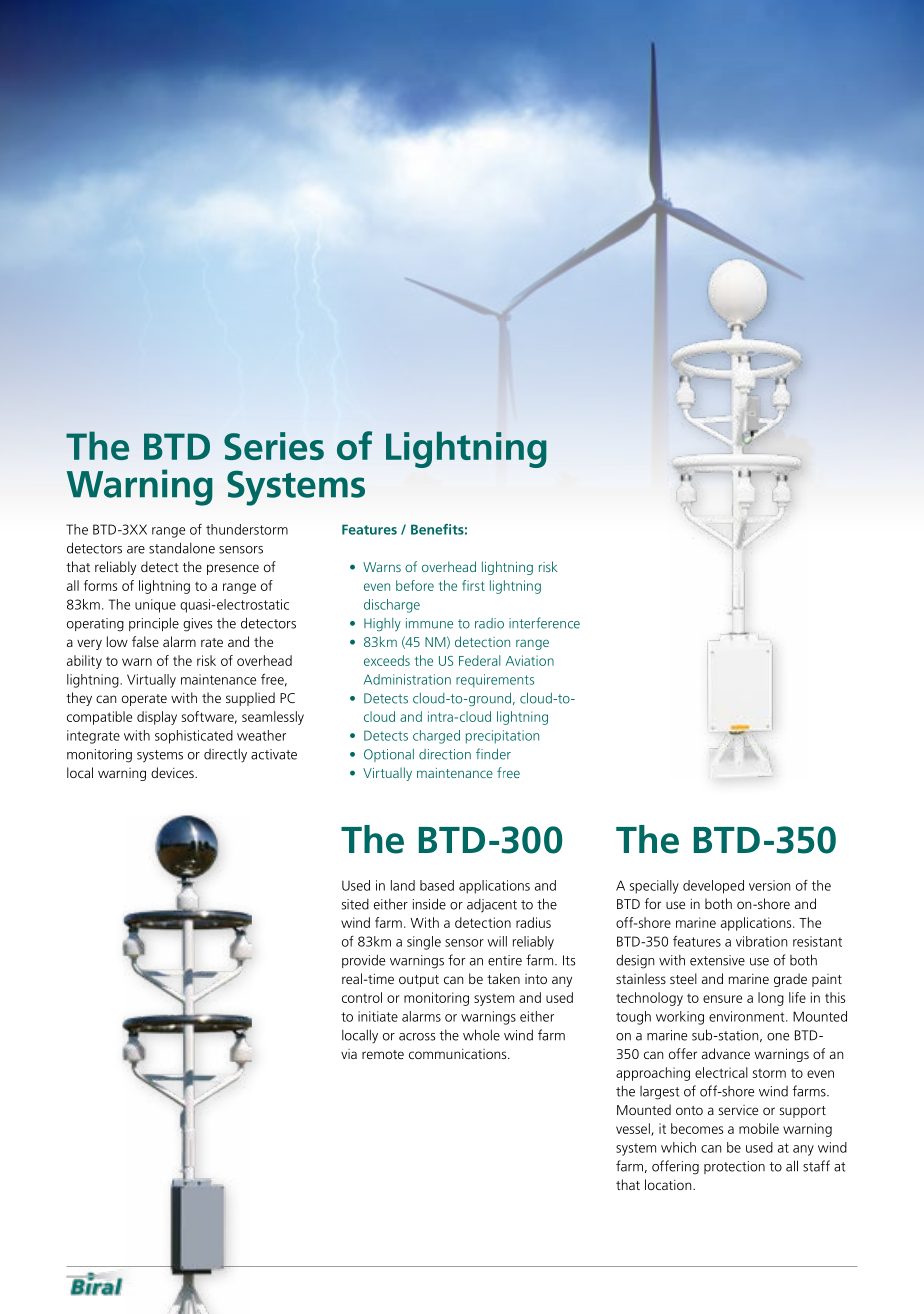 This screenshot has width=924, height=1314. Describe the element at coordinates (173, 772) in the screenshot. I see `devices` at that location.
